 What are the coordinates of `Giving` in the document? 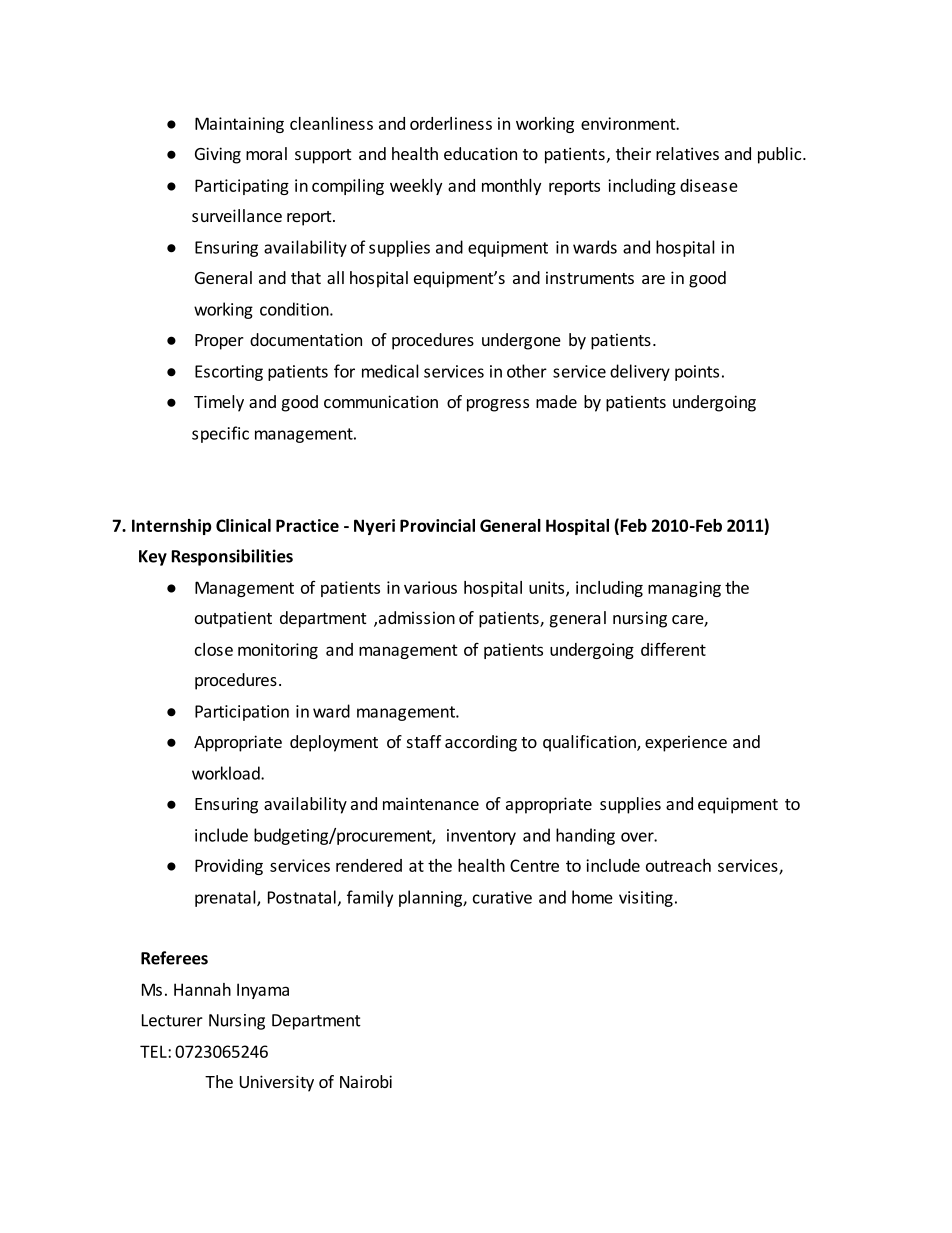 It's located at (218, 155).
